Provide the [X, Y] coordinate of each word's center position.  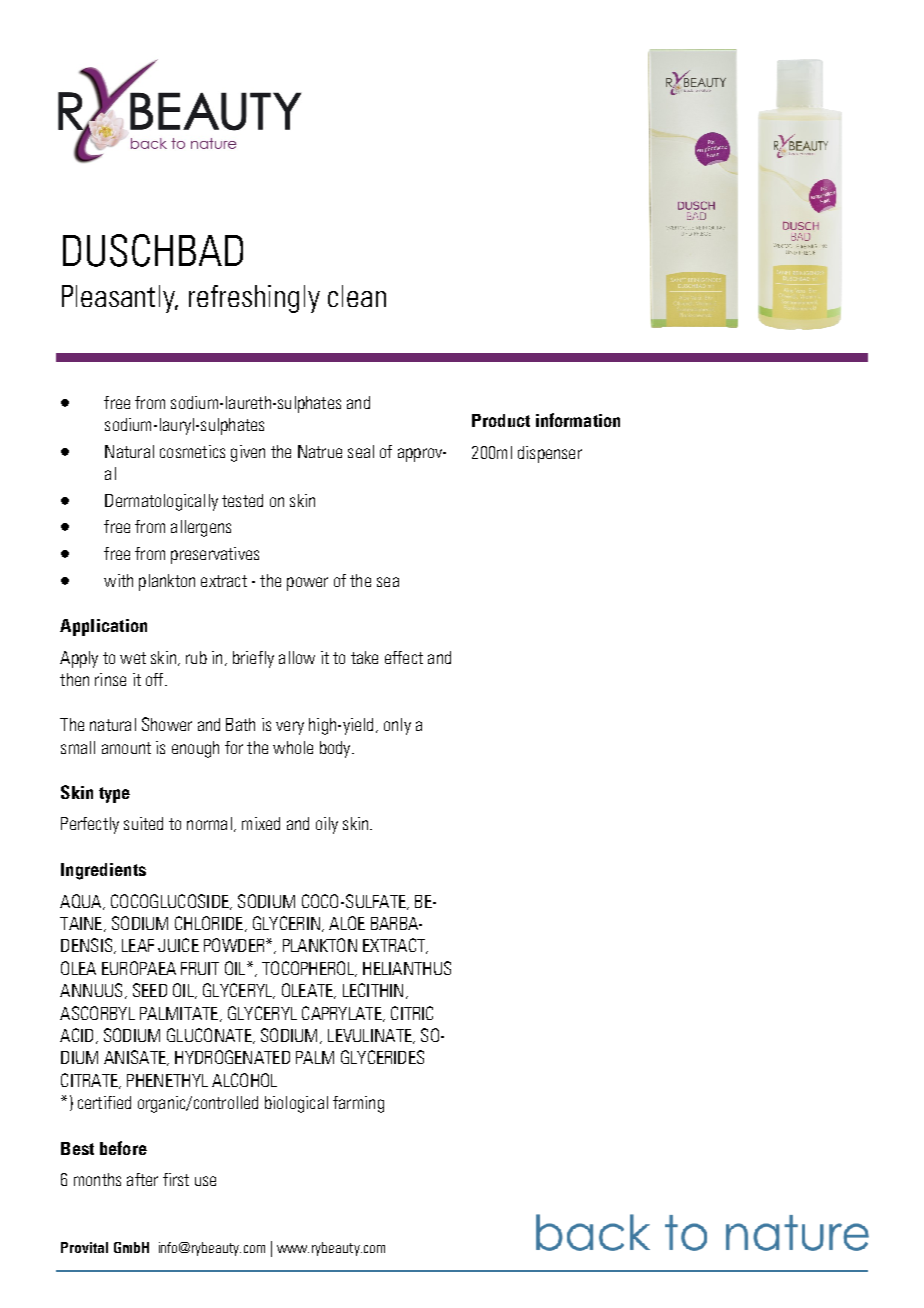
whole [293, 747]
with [118, 580]
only [397, 726]
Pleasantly [120, 299]
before [123, 1148]
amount [126, 748]
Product [501, 420]
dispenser [550, 454]
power [307, 584]
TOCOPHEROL [309, 969]
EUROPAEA [139, 968]
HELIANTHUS [407, 968]
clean [357, 296]
